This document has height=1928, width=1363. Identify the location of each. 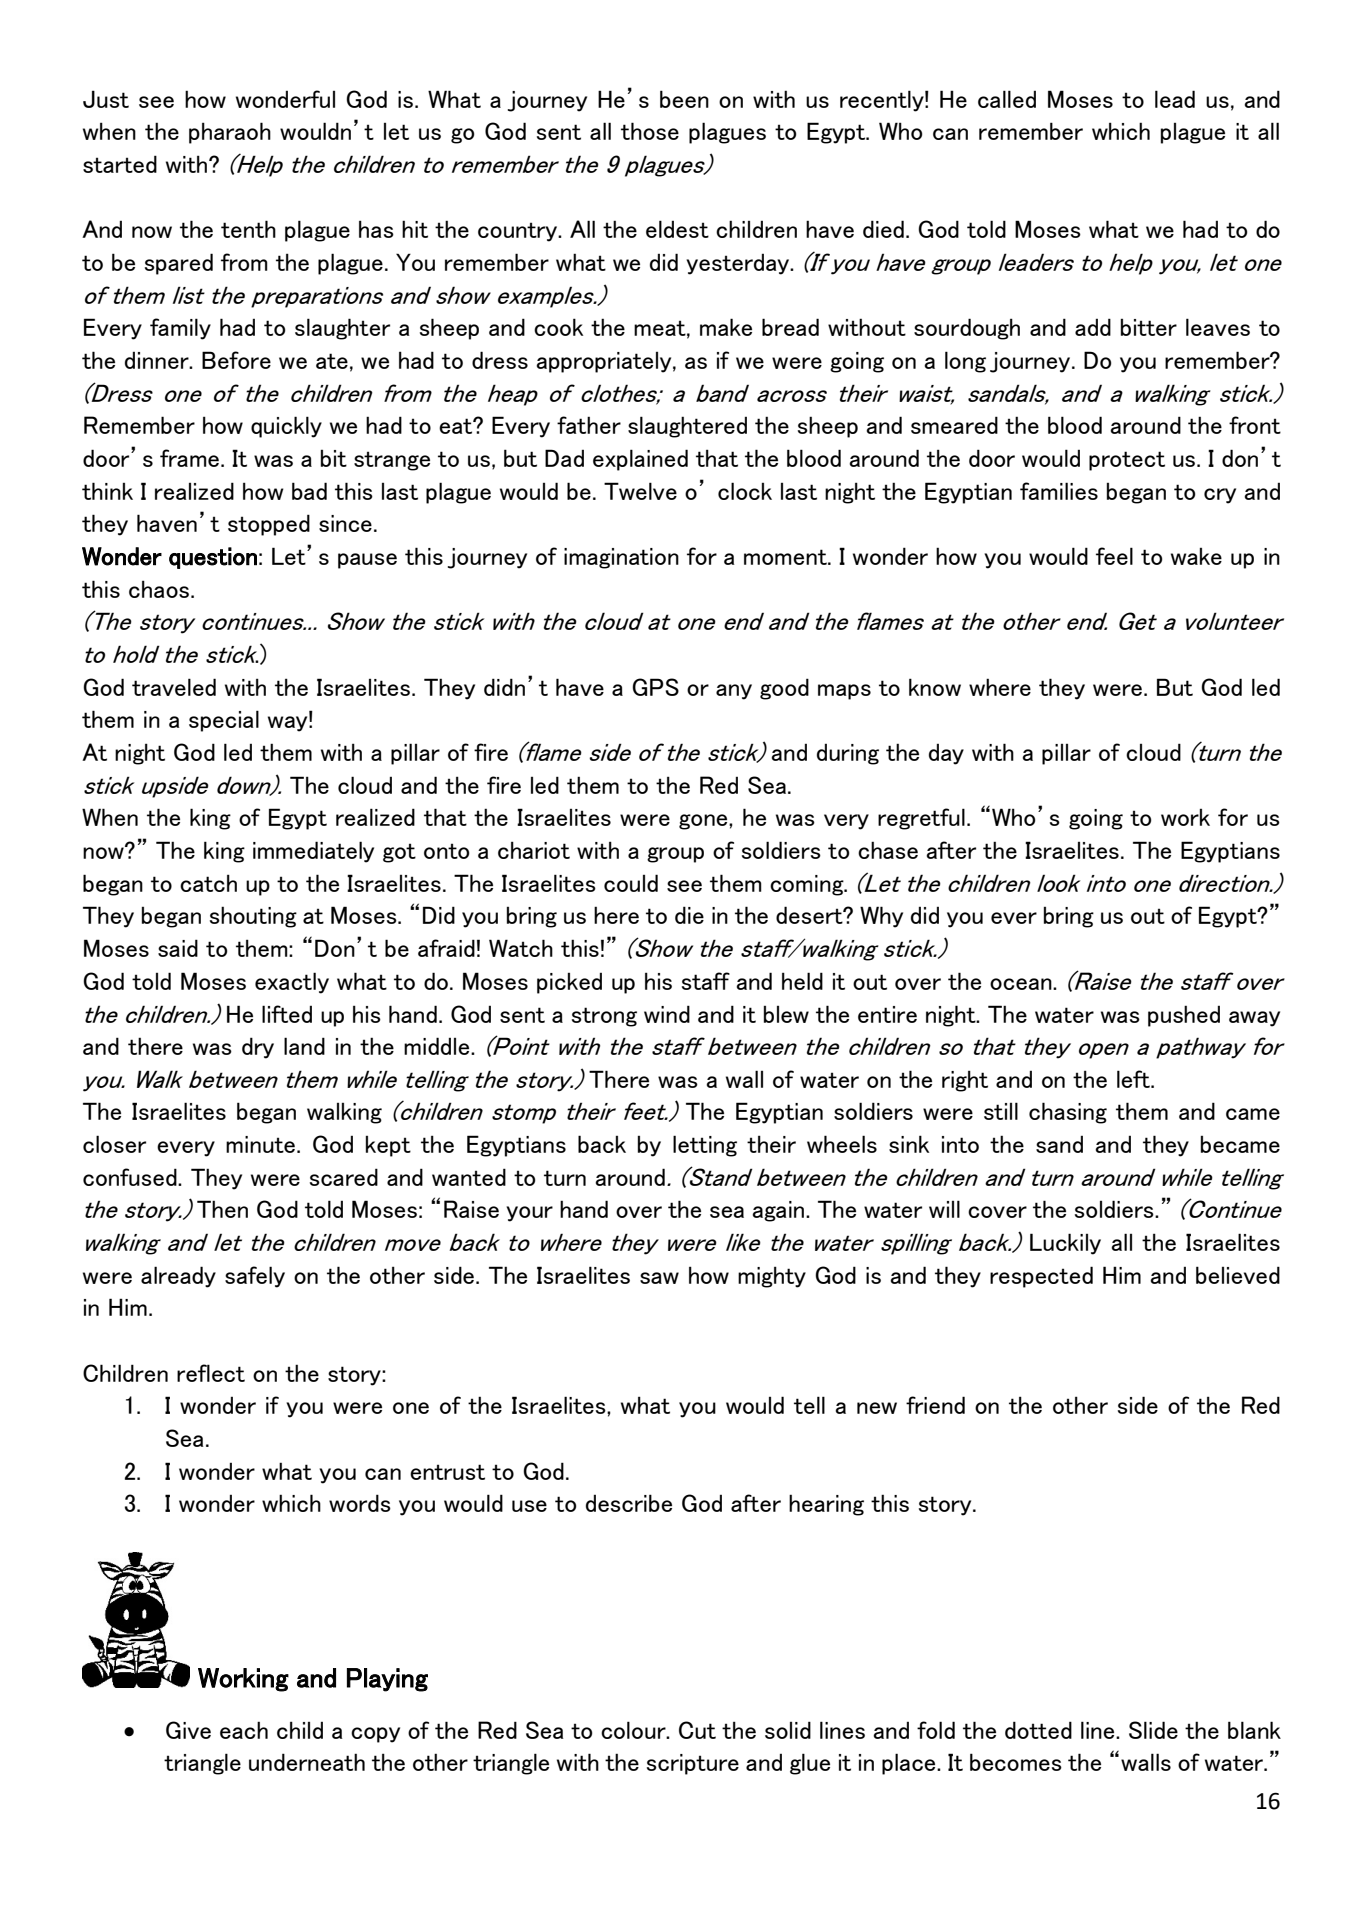
(244, 1730).
